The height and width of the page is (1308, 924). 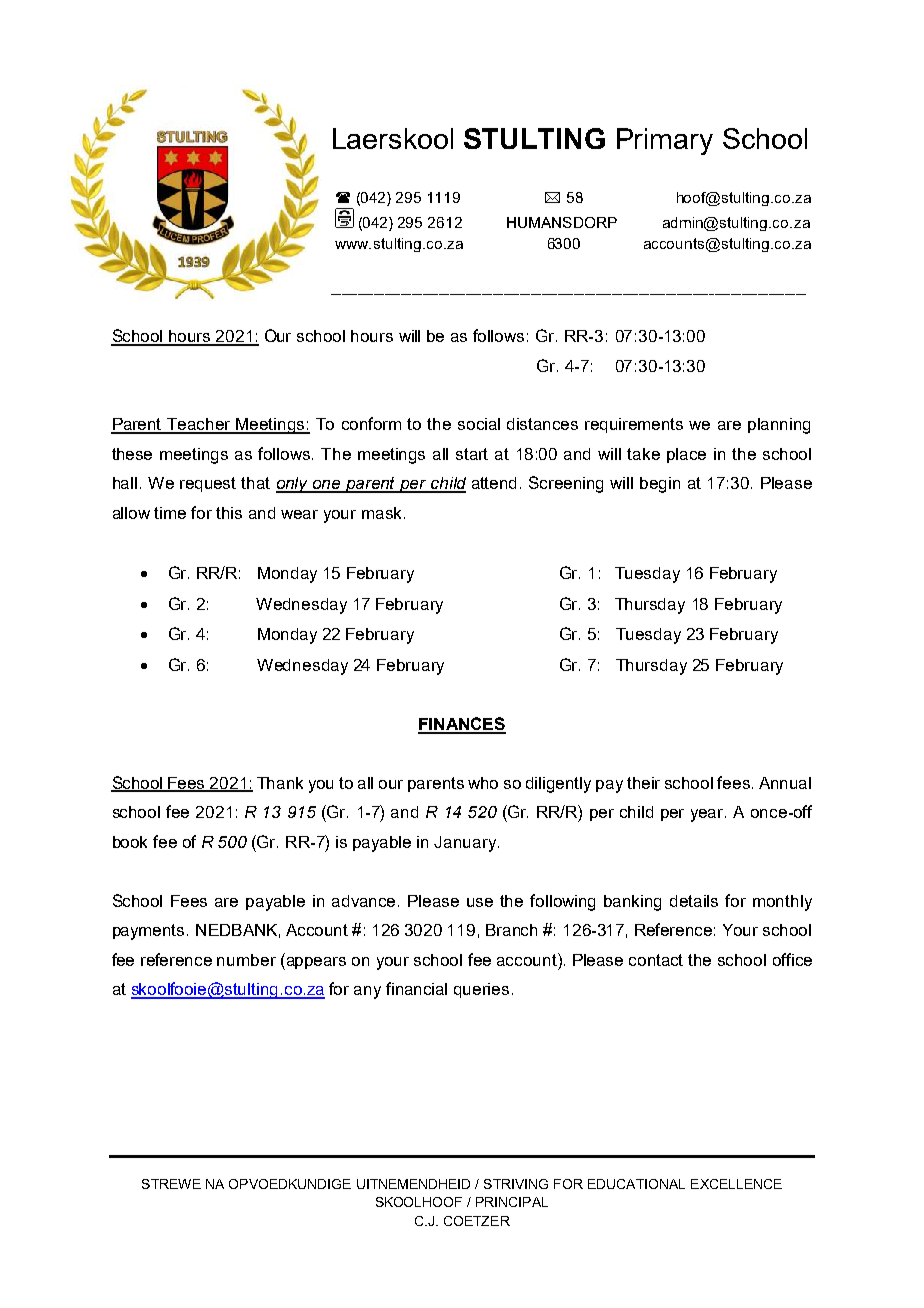 I want to click on use, so click(x=480, y=902).
